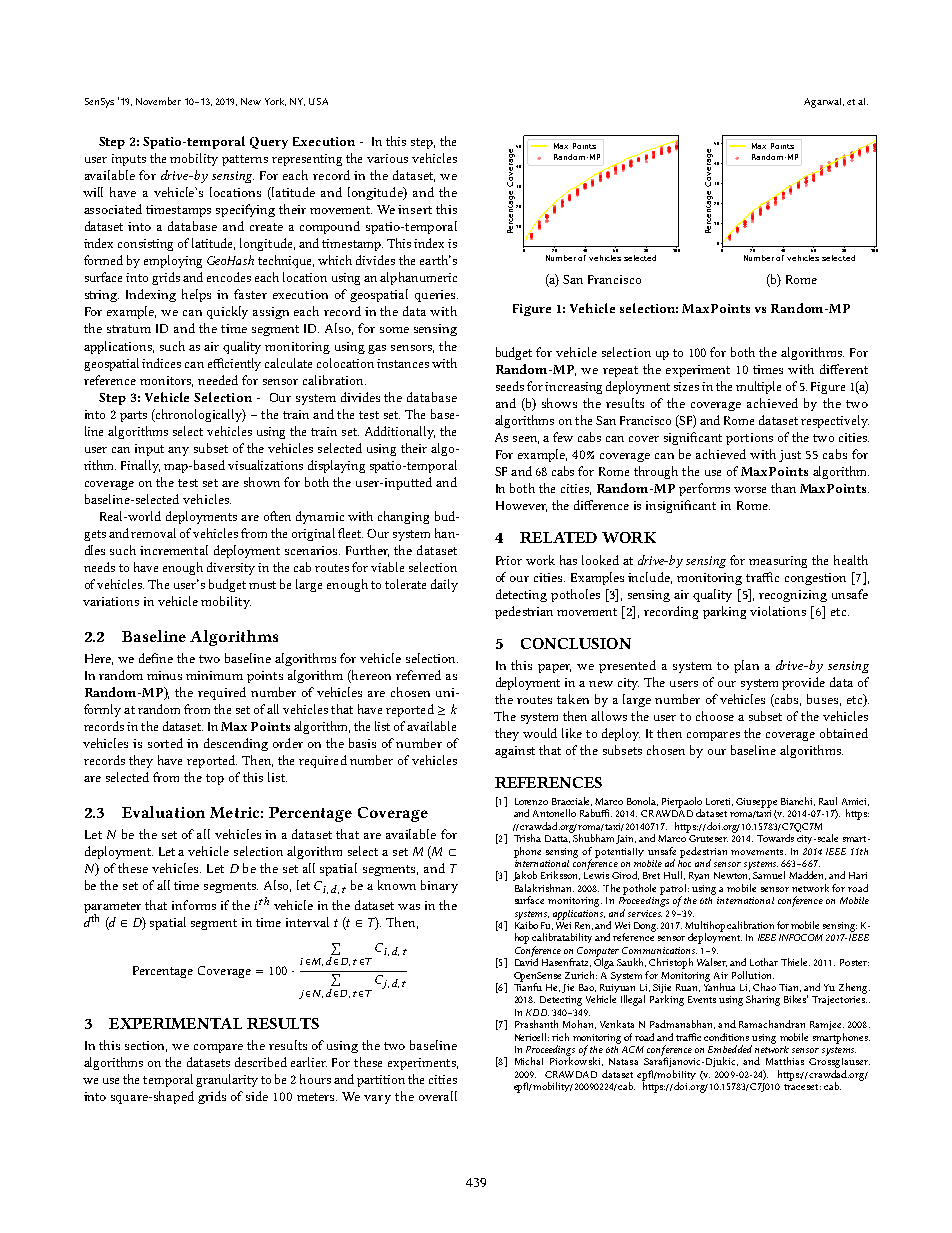  I want to click on Evaluation, so click(163, 812).
